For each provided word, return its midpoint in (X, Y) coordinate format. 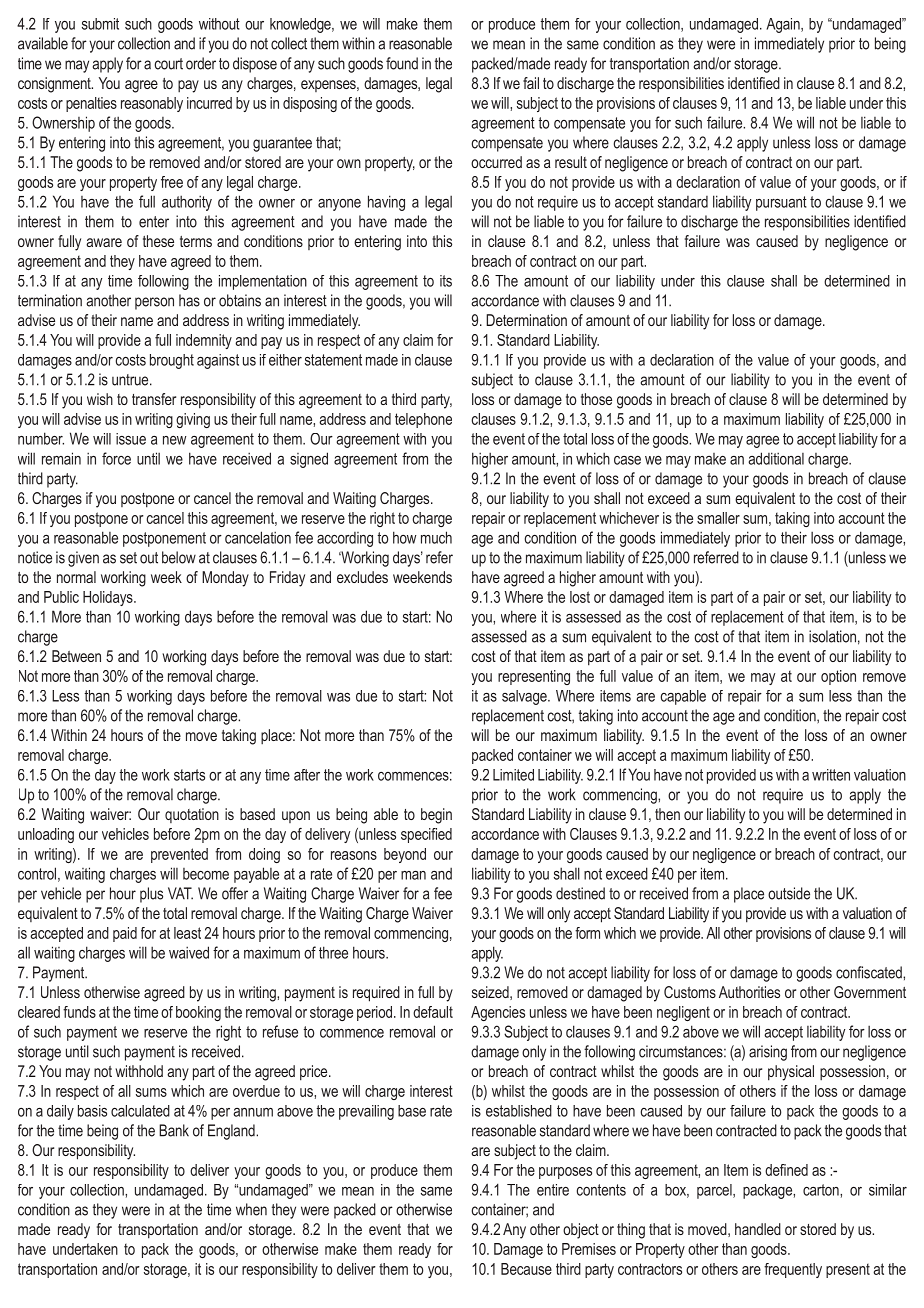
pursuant (781, 203)
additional (776, 458)
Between (76, 656)
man (413, 875)
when (251, 1209)
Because (526, 1269)
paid (125, 934)
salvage (525, 697)
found (402, 63)
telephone (423, 420)
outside (789, 893)
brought (172, 361)
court (169, 64)
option (838, 677)
